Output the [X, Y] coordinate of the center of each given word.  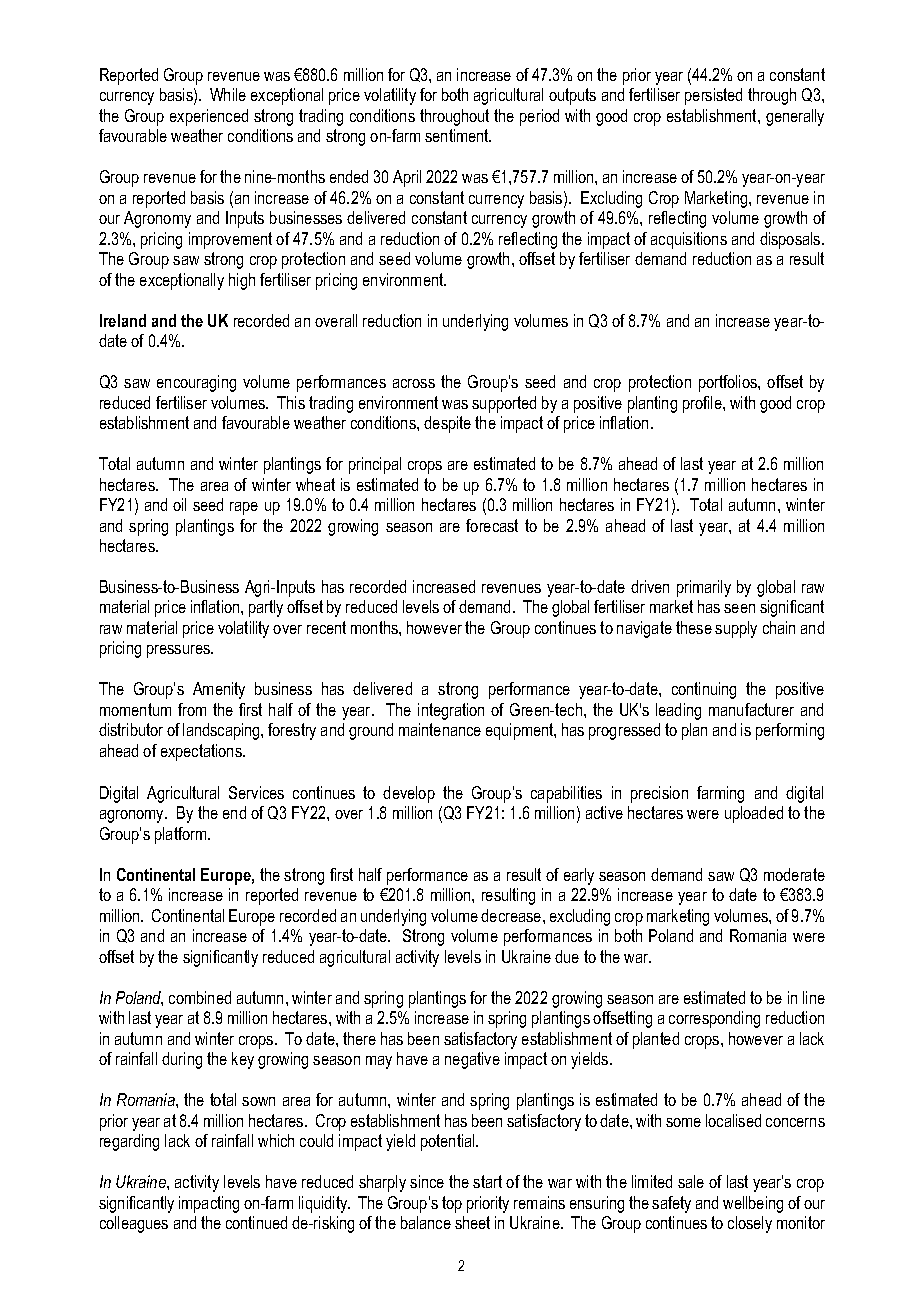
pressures [180, 651]
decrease [512, 915]
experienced [209, 117]
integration [451, 711]
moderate [794, 874]
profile [703, 404]
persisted [713, 96]
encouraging [196, 383]
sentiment [458, 135]
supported [504, 404]
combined [200, 997]
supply [736, 629]
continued [256, 1222]
